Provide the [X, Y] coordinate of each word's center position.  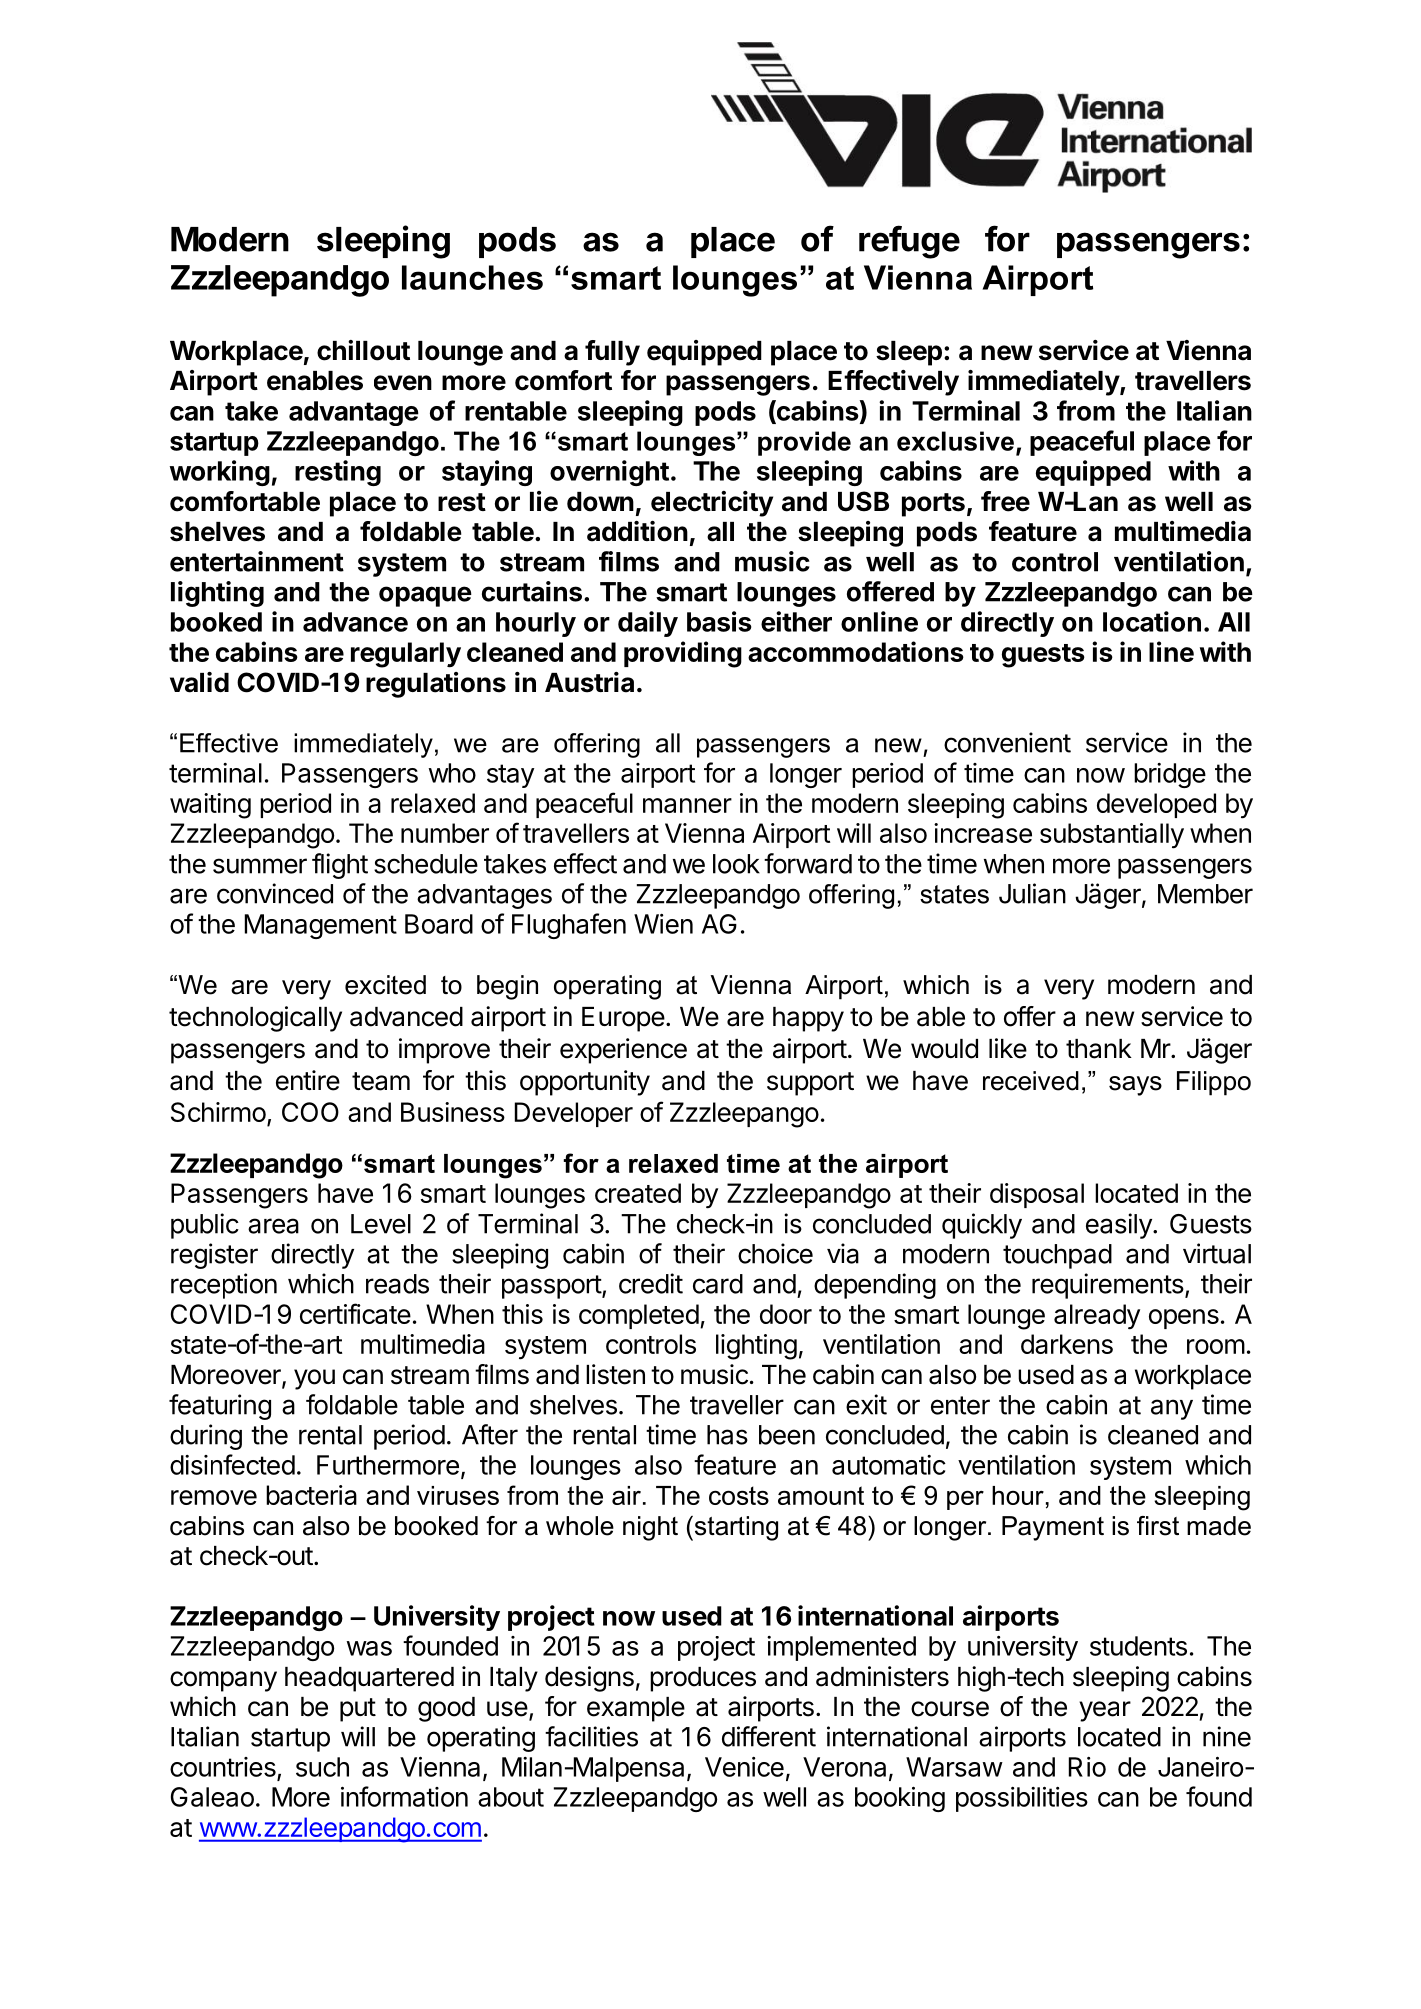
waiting [210, 806]
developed [1156, 805]
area [273, 1226]
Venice [744, 1767]
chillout [363, 350]
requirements [1108, 1286]
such [322, 1767]
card [718, 1284]
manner [687, 805]
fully [612, 353]
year [1105, 1711]
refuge [909, 242]
